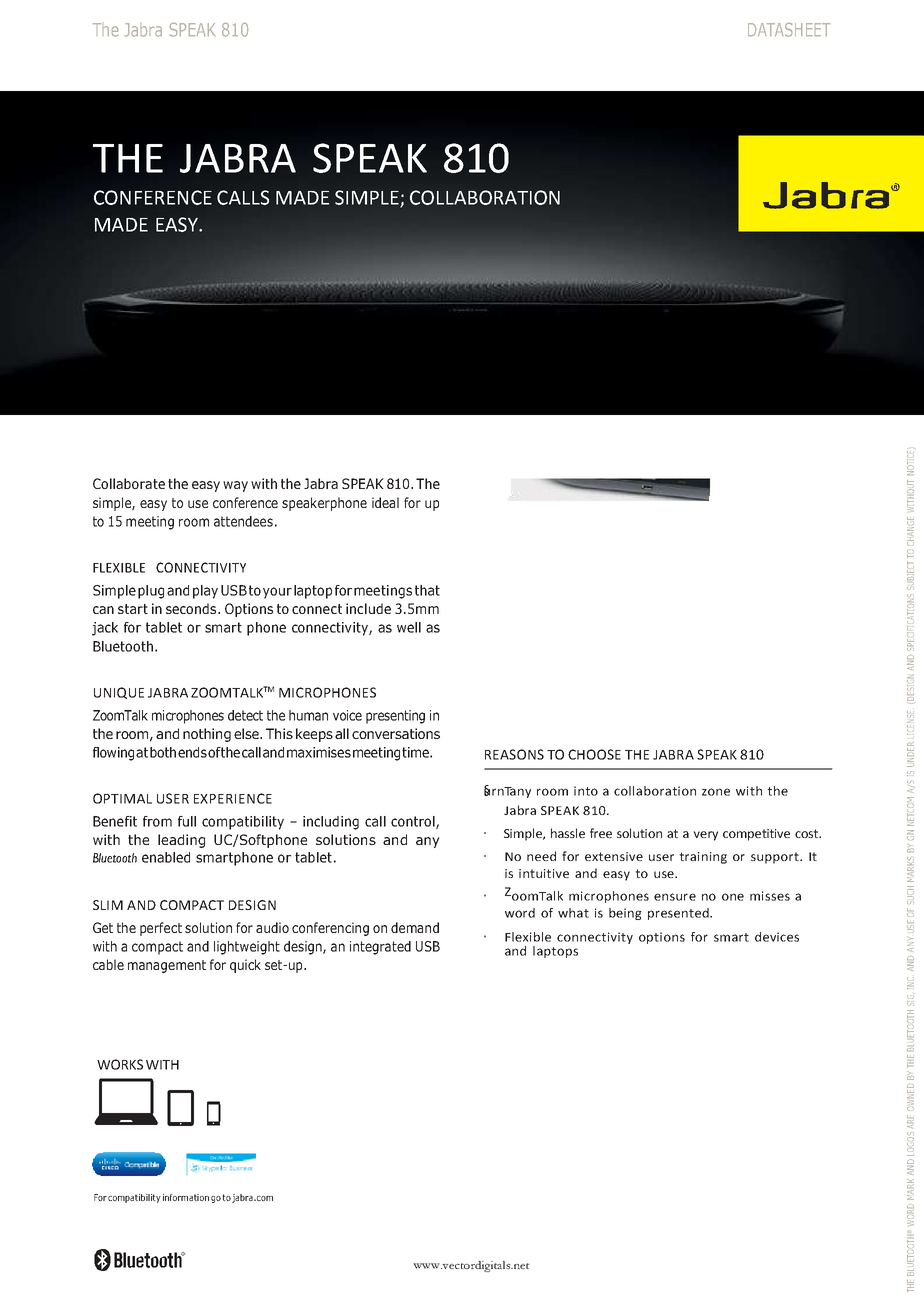 This screenshot has height=1307, width=924. What do you see at coordinates (716, 792) in the screenshot?
I see `zone` at bounding box center [716, 792].
